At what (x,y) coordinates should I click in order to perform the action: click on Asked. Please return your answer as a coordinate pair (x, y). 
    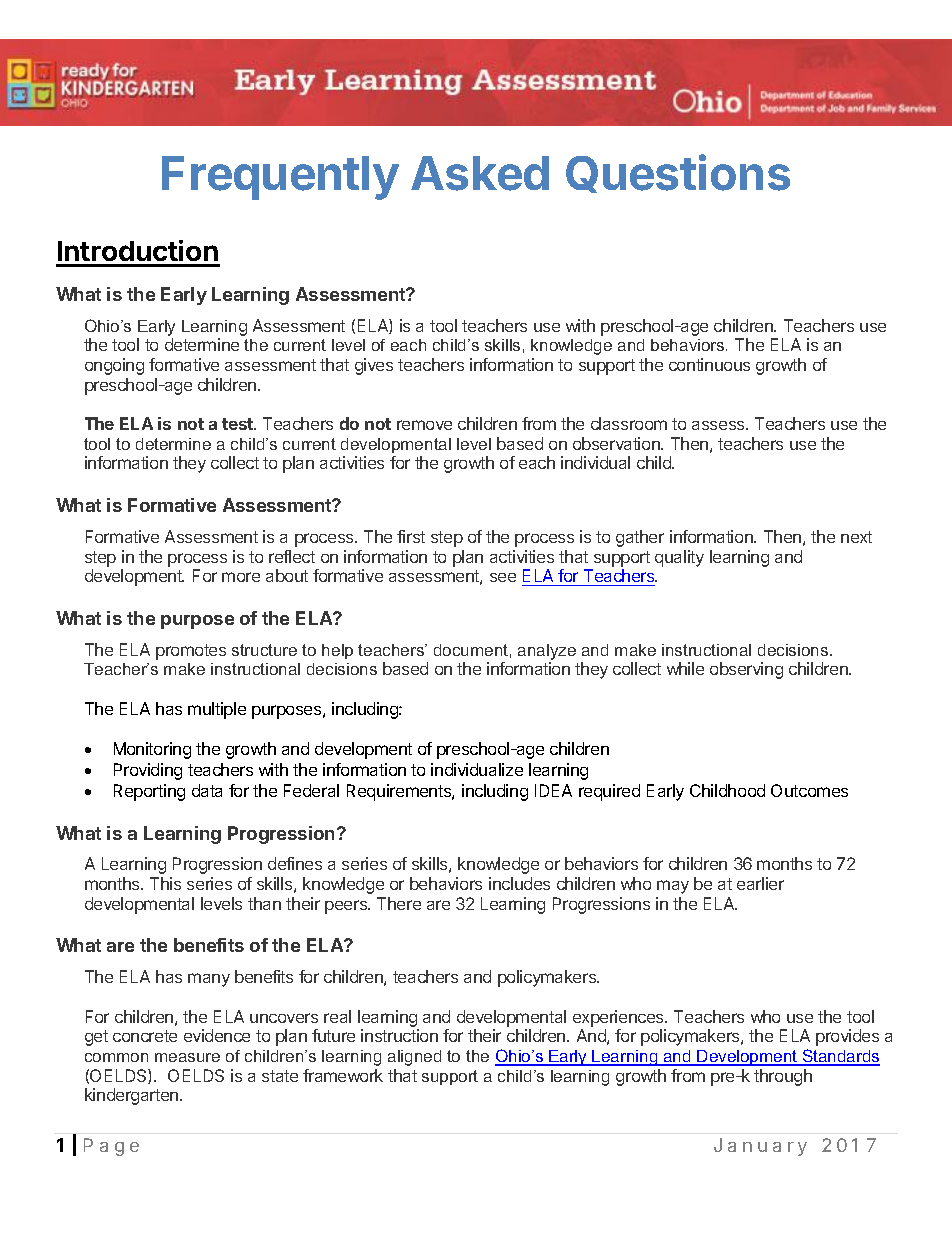
    Looking at the image, I should click on (480, 173).
